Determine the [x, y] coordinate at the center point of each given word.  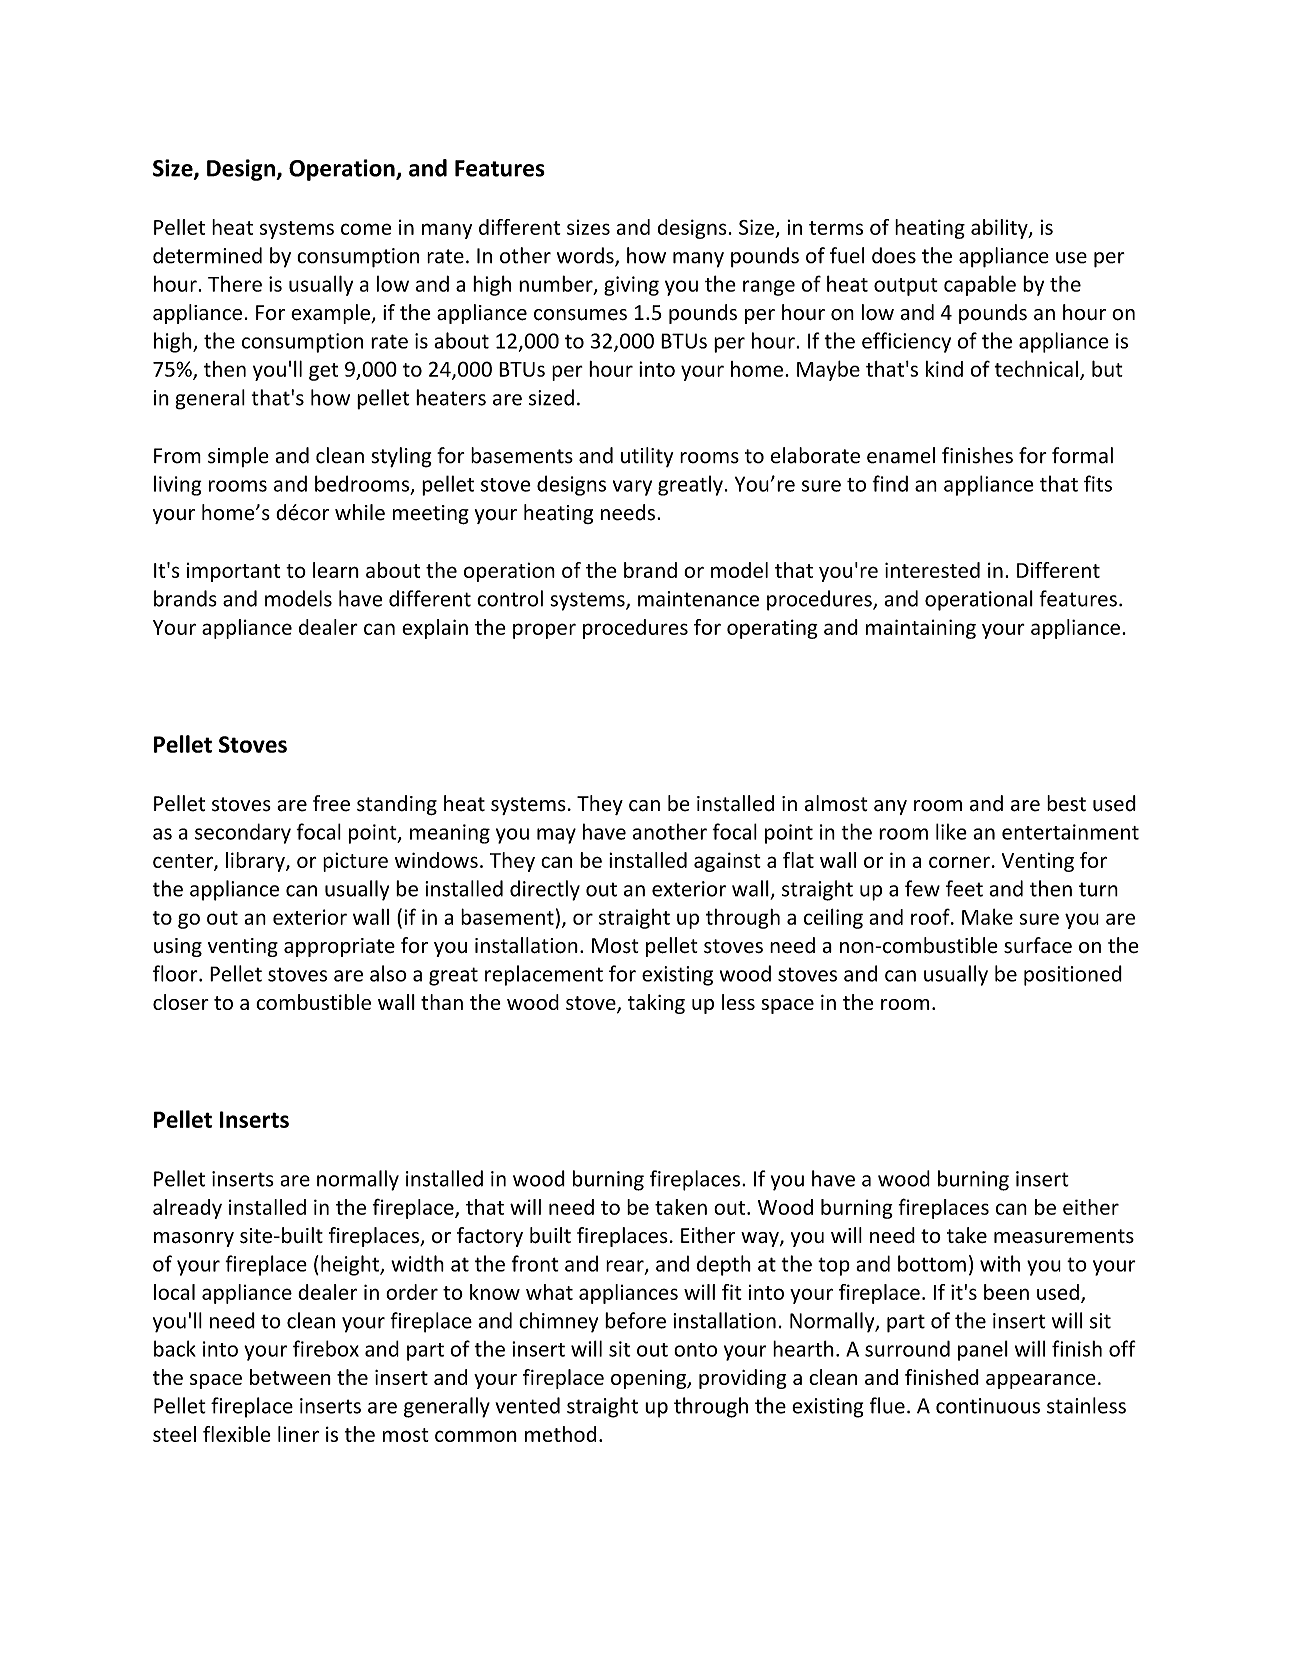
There [235, 284]
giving [631, 286]
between [290, 1377]
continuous [988, 1406]
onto [695, 1350]
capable [980, 285]
